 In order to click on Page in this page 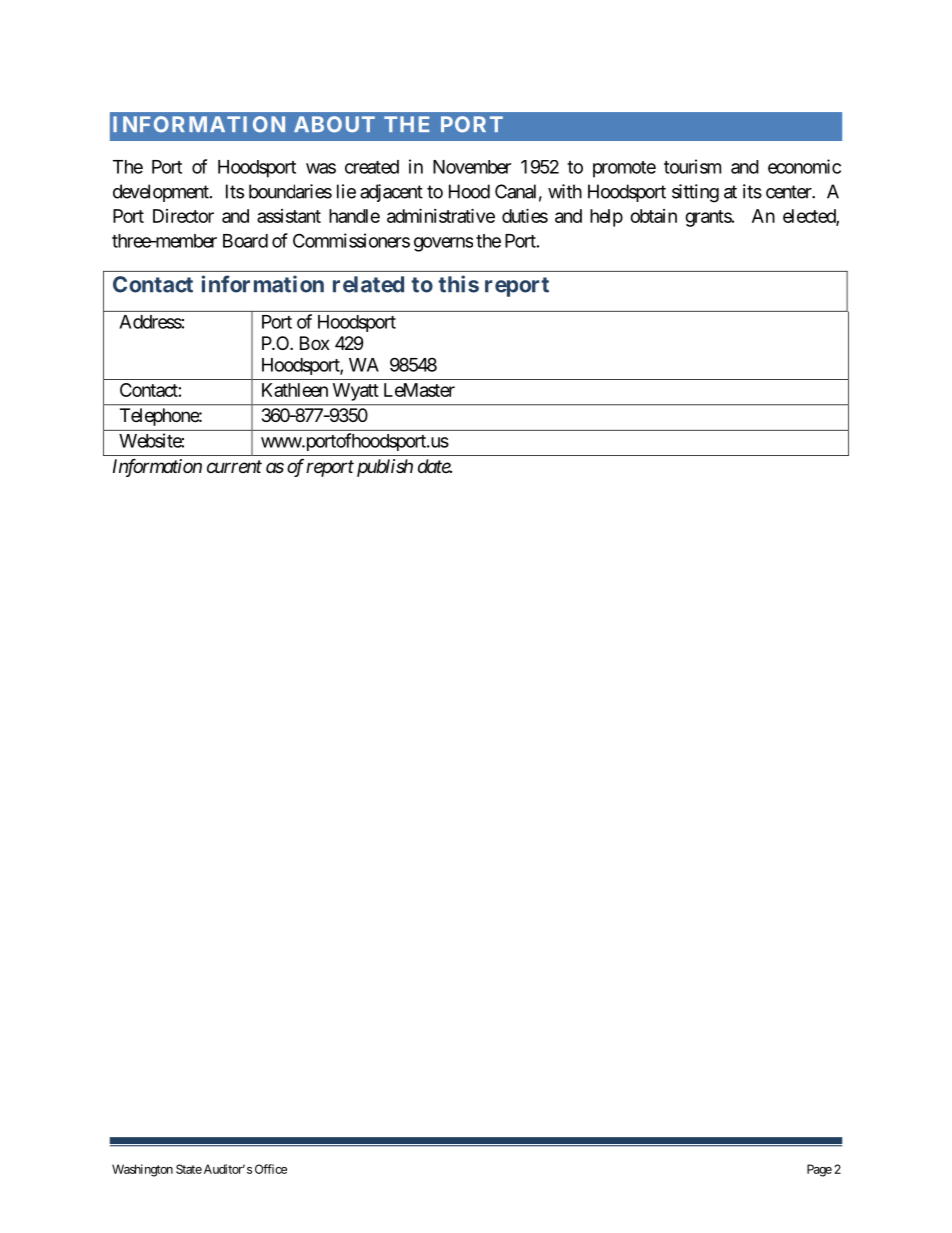, I will do `click(819, 1170)`.
